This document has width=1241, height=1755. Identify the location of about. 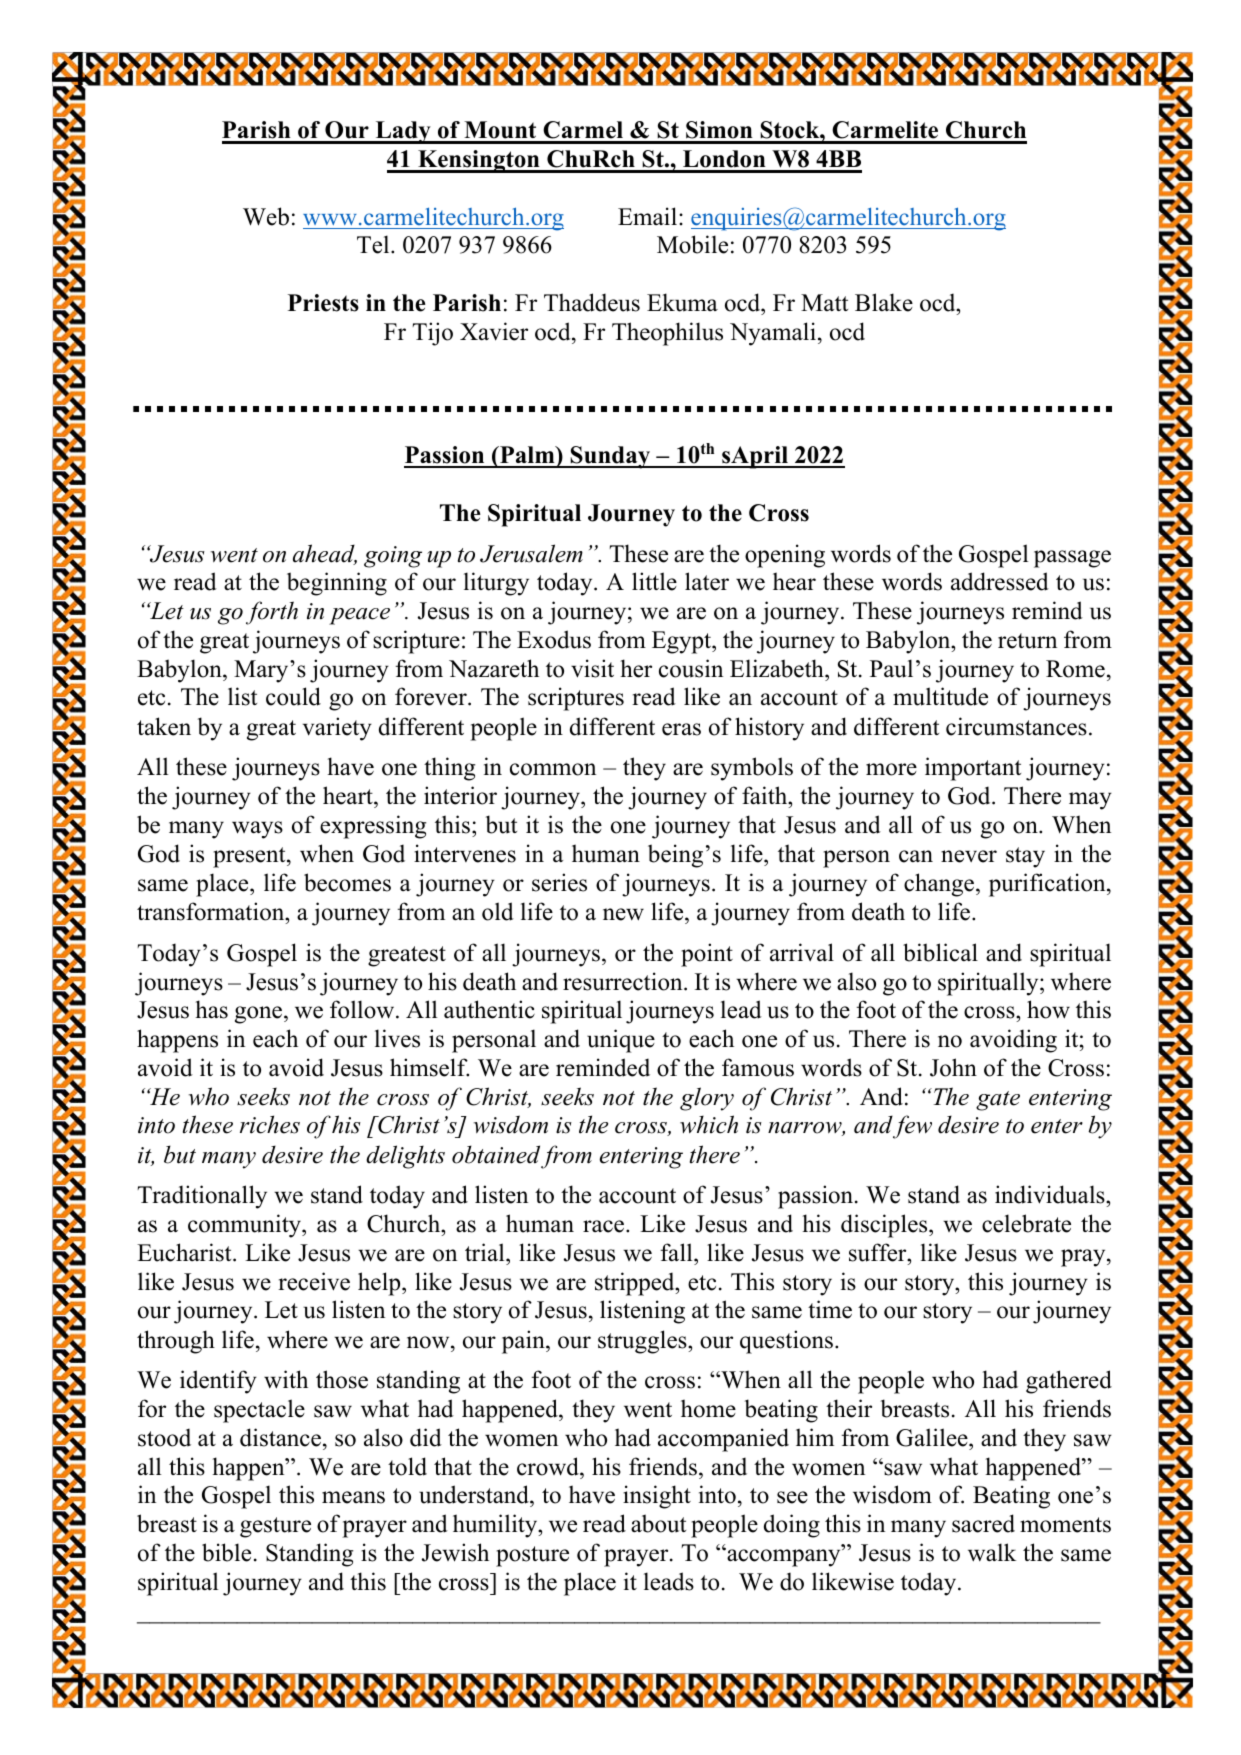
(658, 1523).
